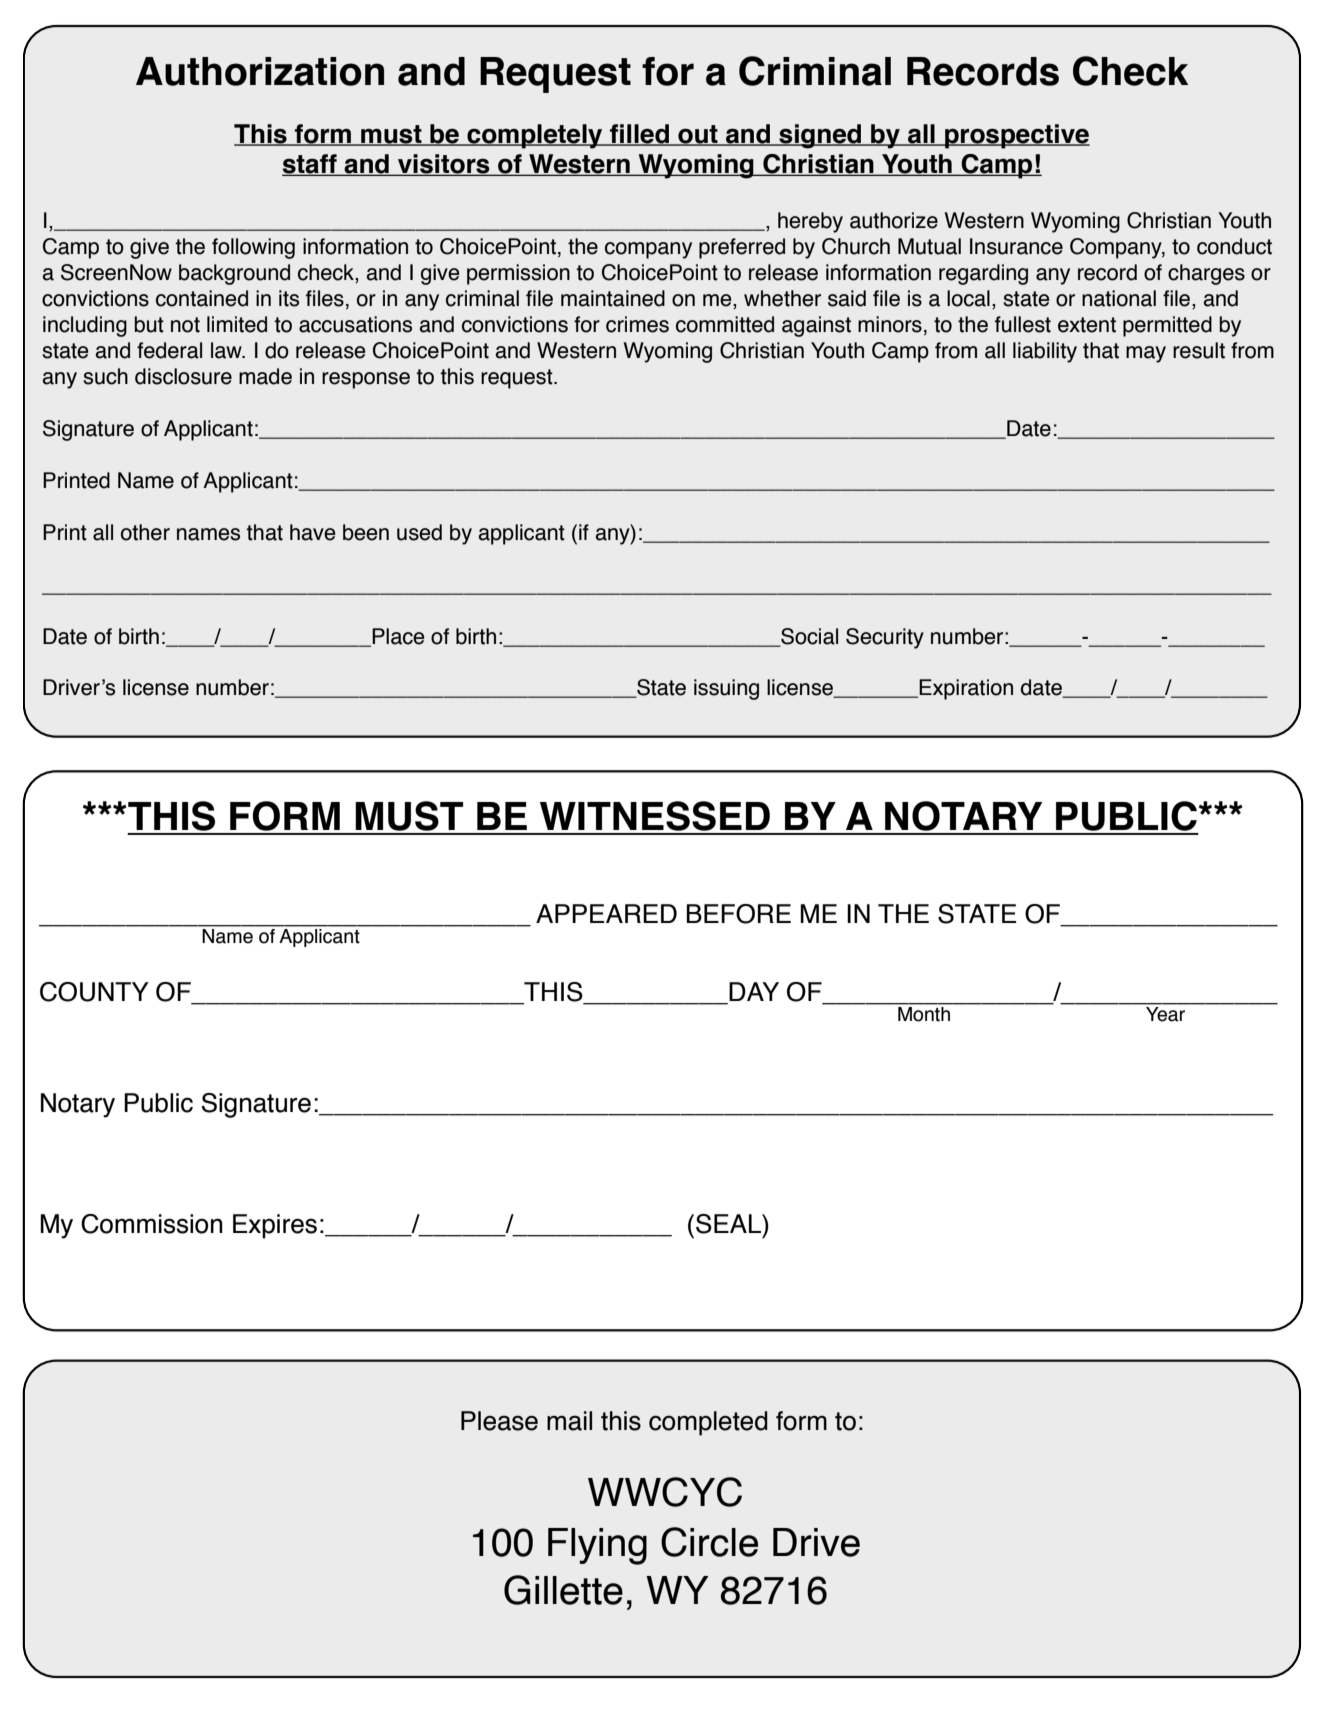 This screenshot has height=1716, width=1326. I want to click on filled, so click(639, 135).
